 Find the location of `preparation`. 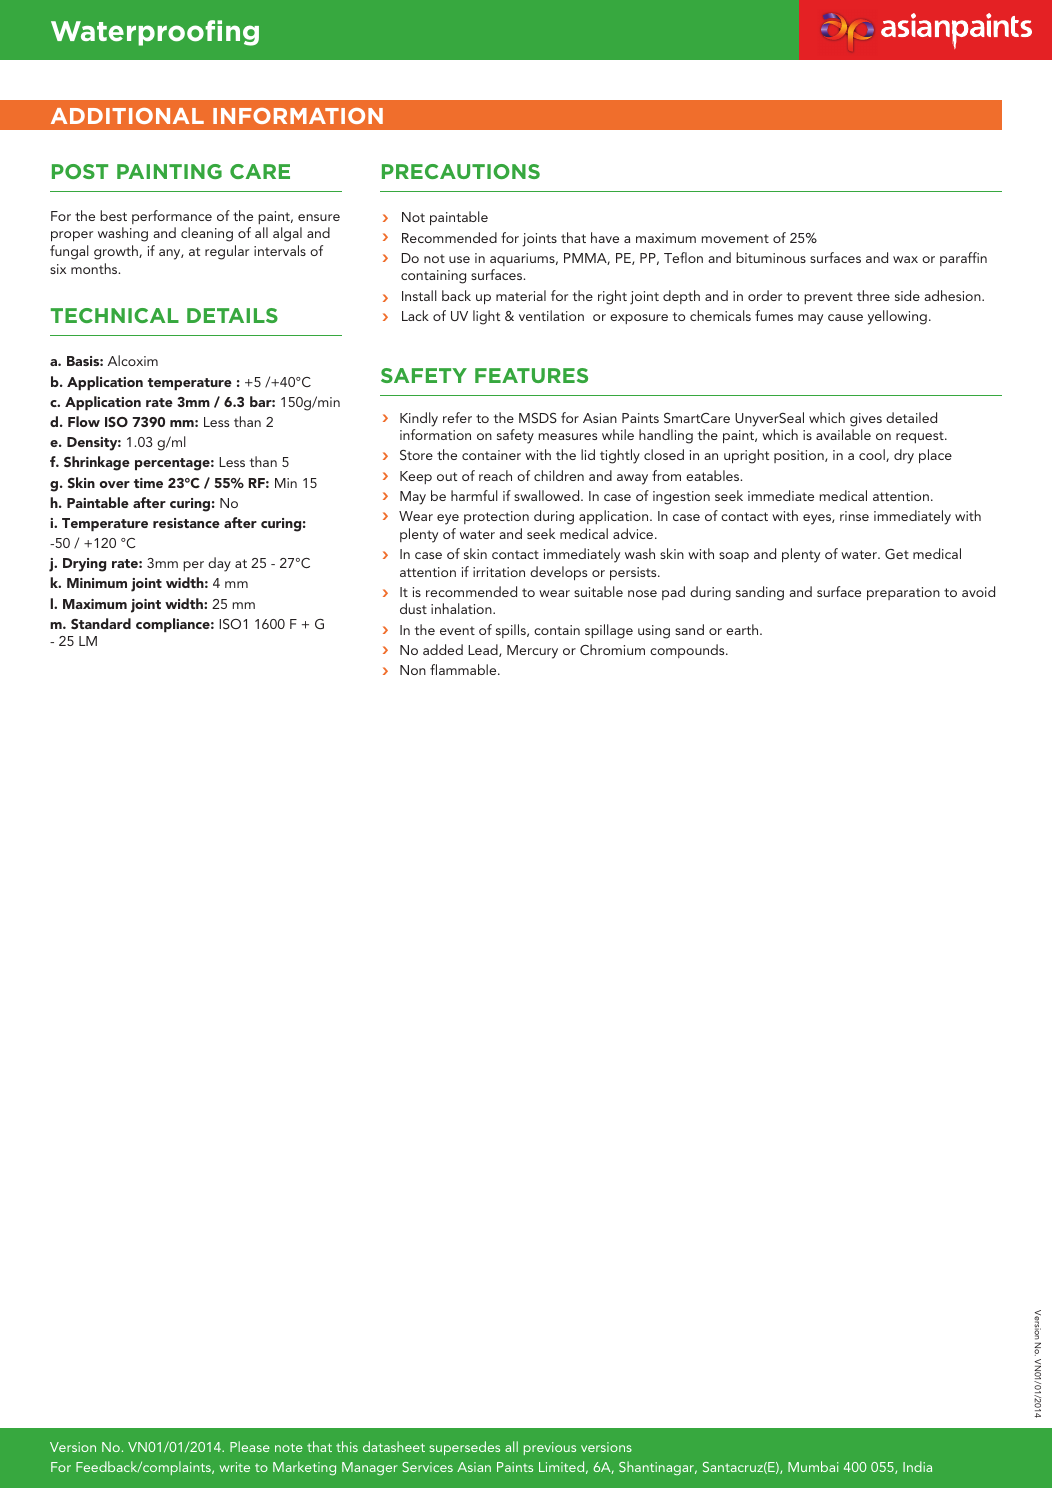

preparation is located at coordinates (903, 593).
